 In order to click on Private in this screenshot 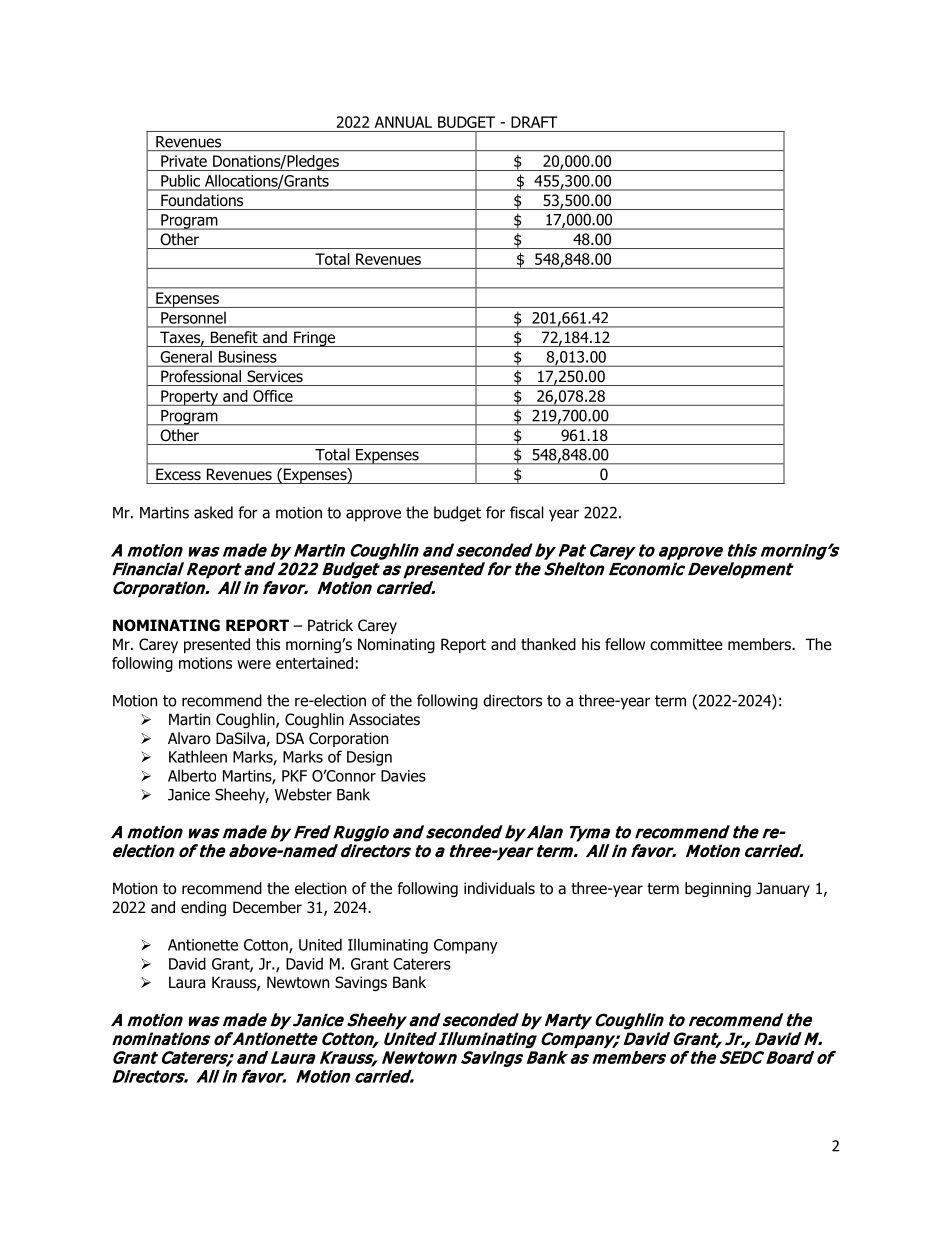, I will do `click(184, 161)`.
